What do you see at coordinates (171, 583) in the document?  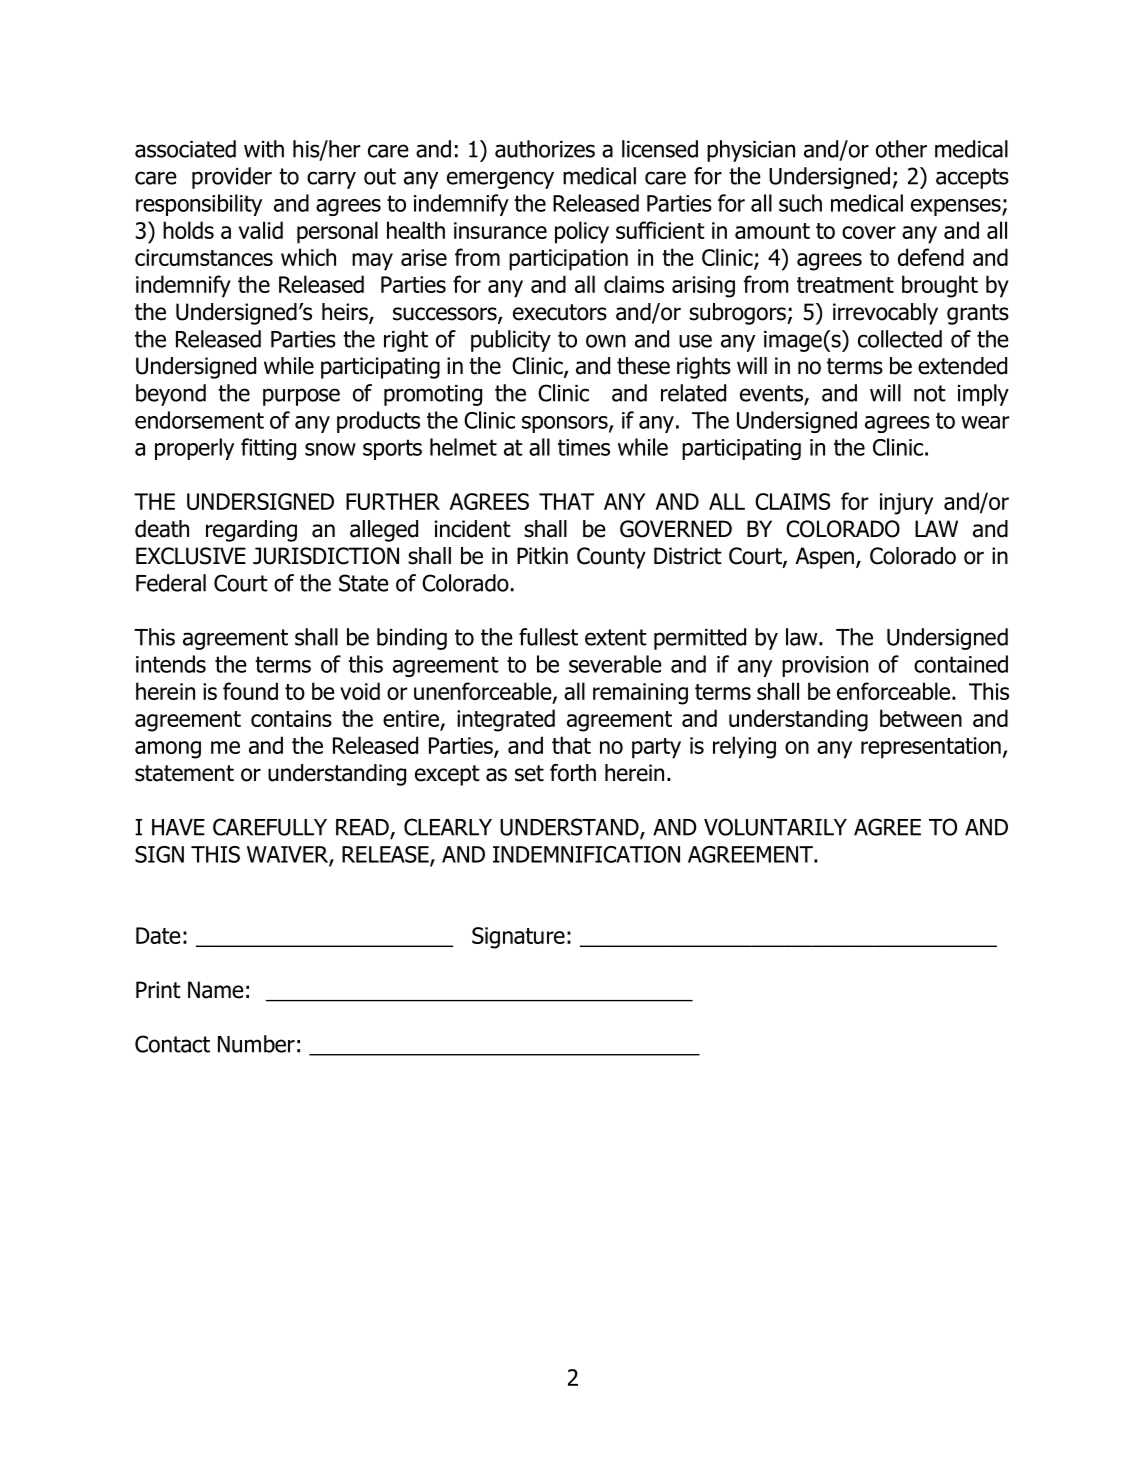 I see `Federal` at bounding box center [171, 583].
